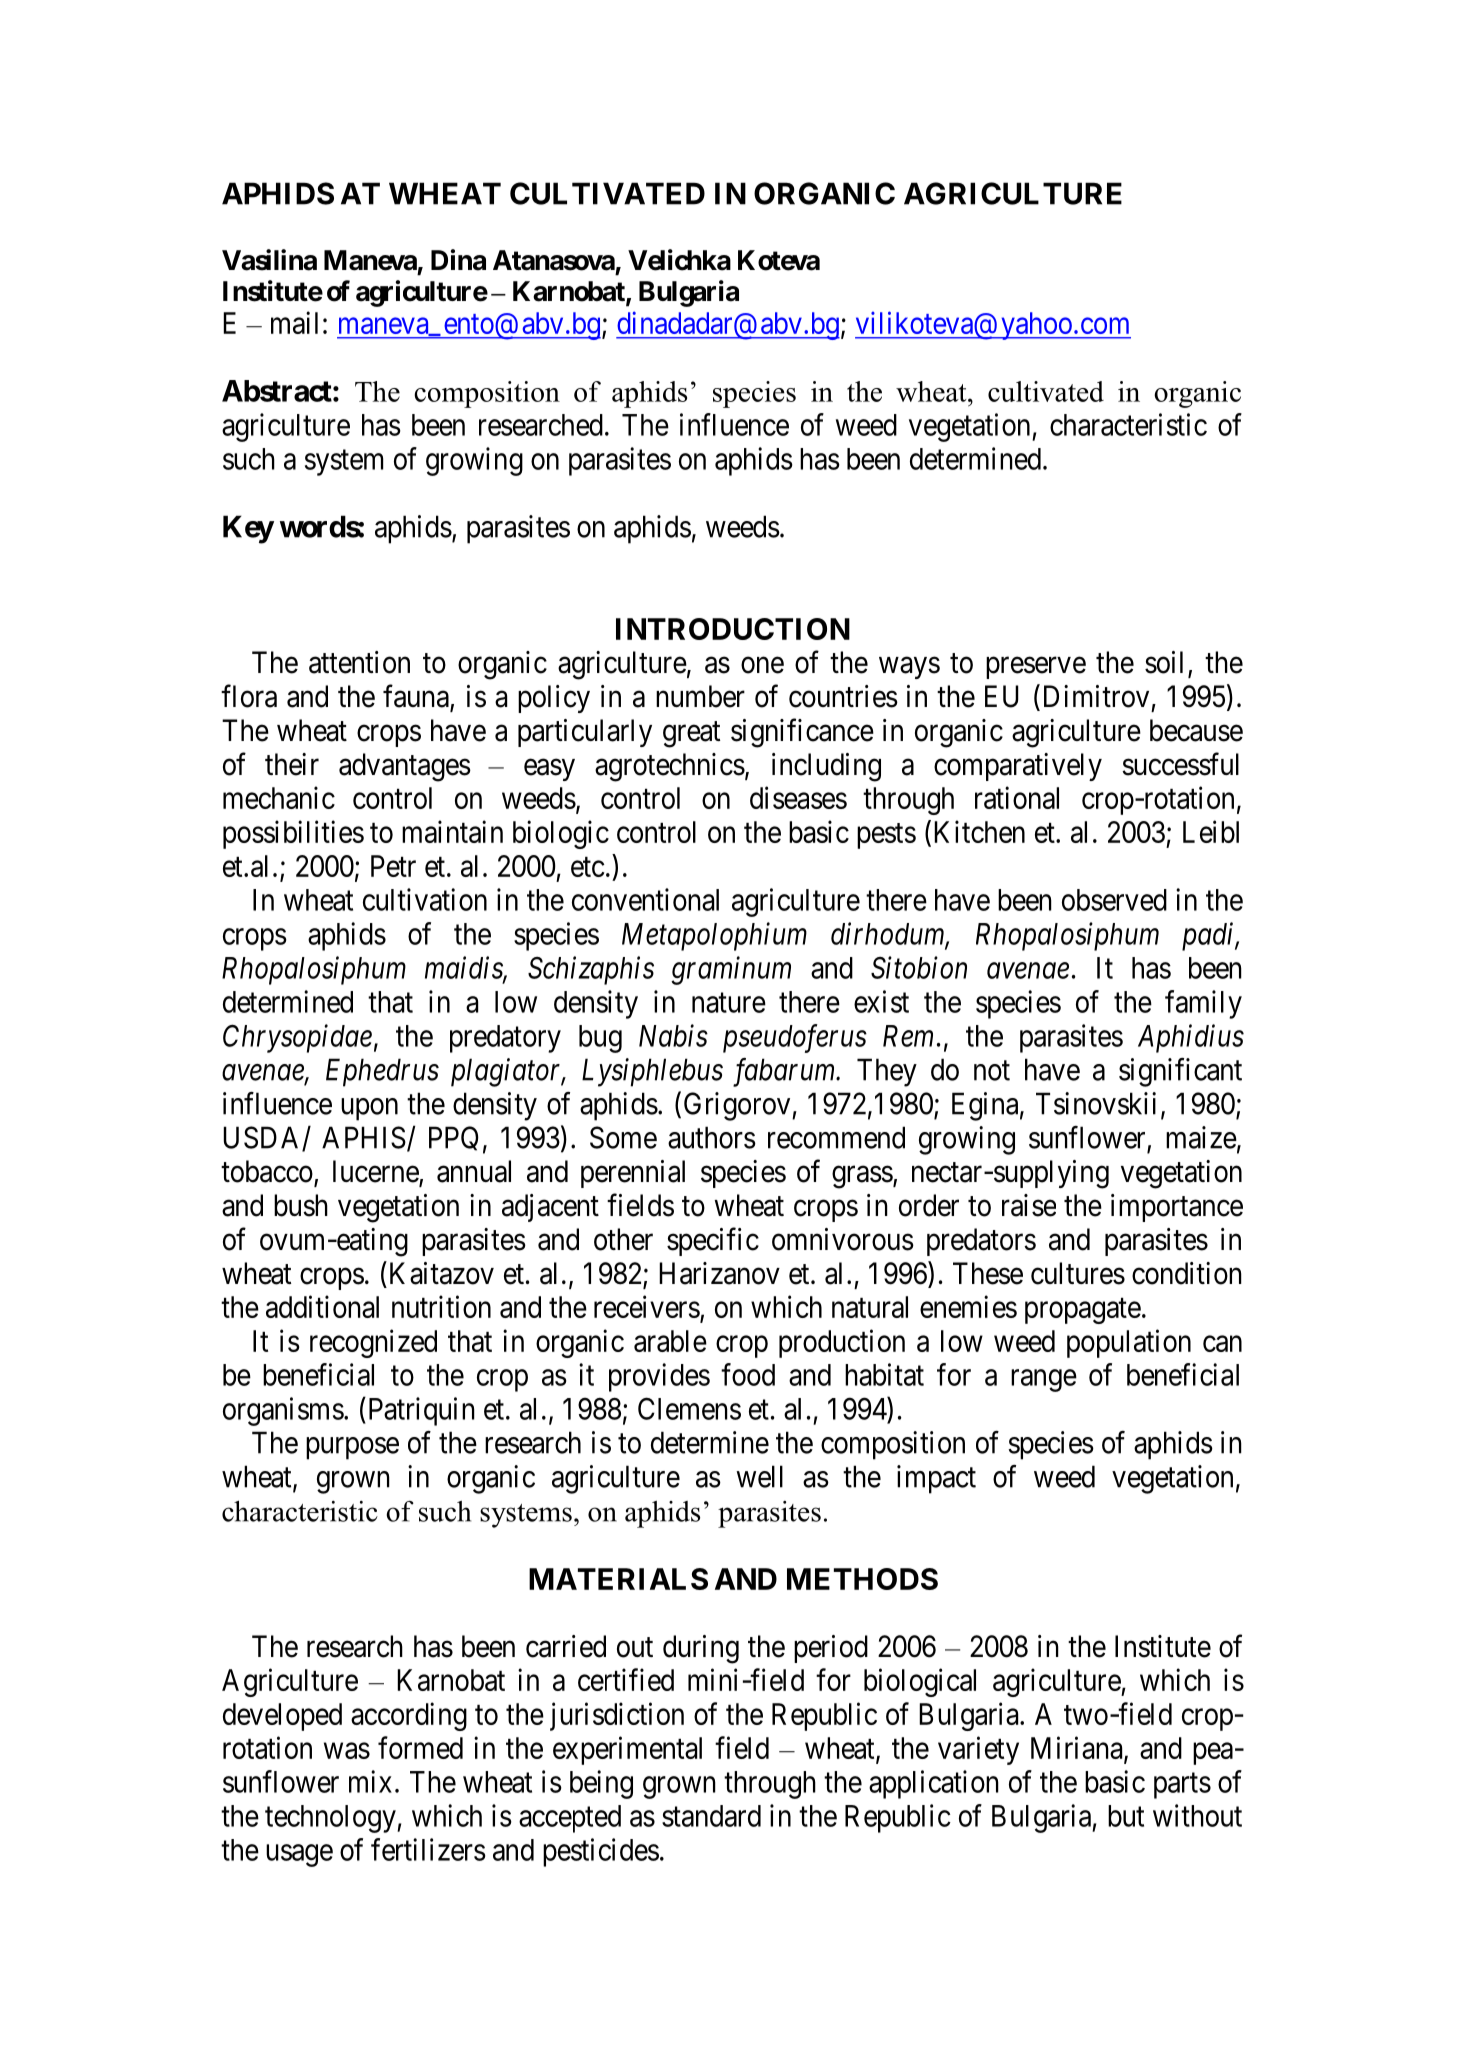 The height and width of the document is (2070, 1464). I want to click on fauna, so click(417, 697).
